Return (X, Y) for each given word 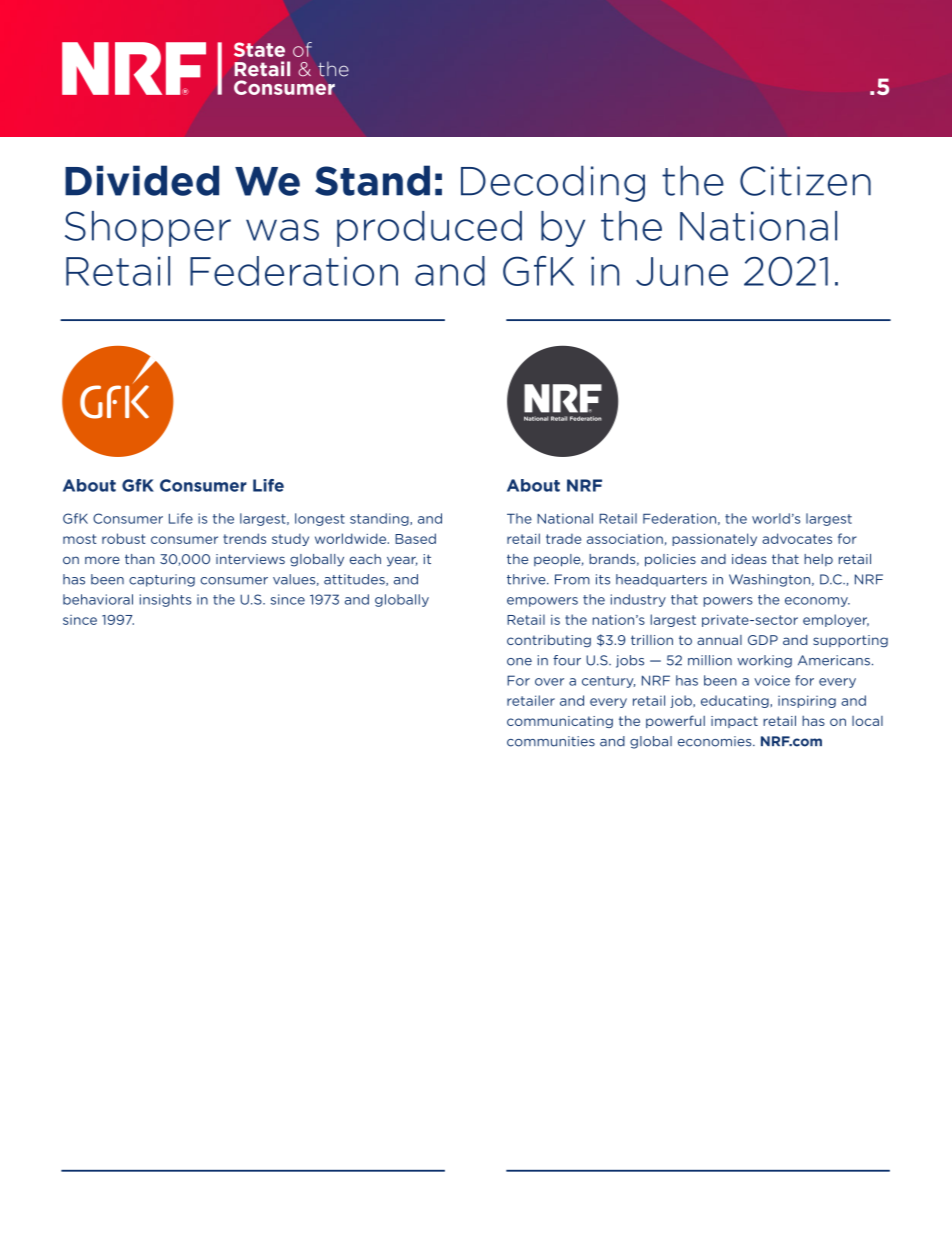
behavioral (98, 599)
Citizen (805, 181)
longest (320, 519)
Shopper (148, 229)
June (682, 271)
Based (415, 538)
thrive (527, 579)
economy (817, 602)
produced (429, 229)
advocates (797, 538)
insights (165, 600)
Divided (142, 180)
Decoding (553, 183)
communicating (560, 722)
